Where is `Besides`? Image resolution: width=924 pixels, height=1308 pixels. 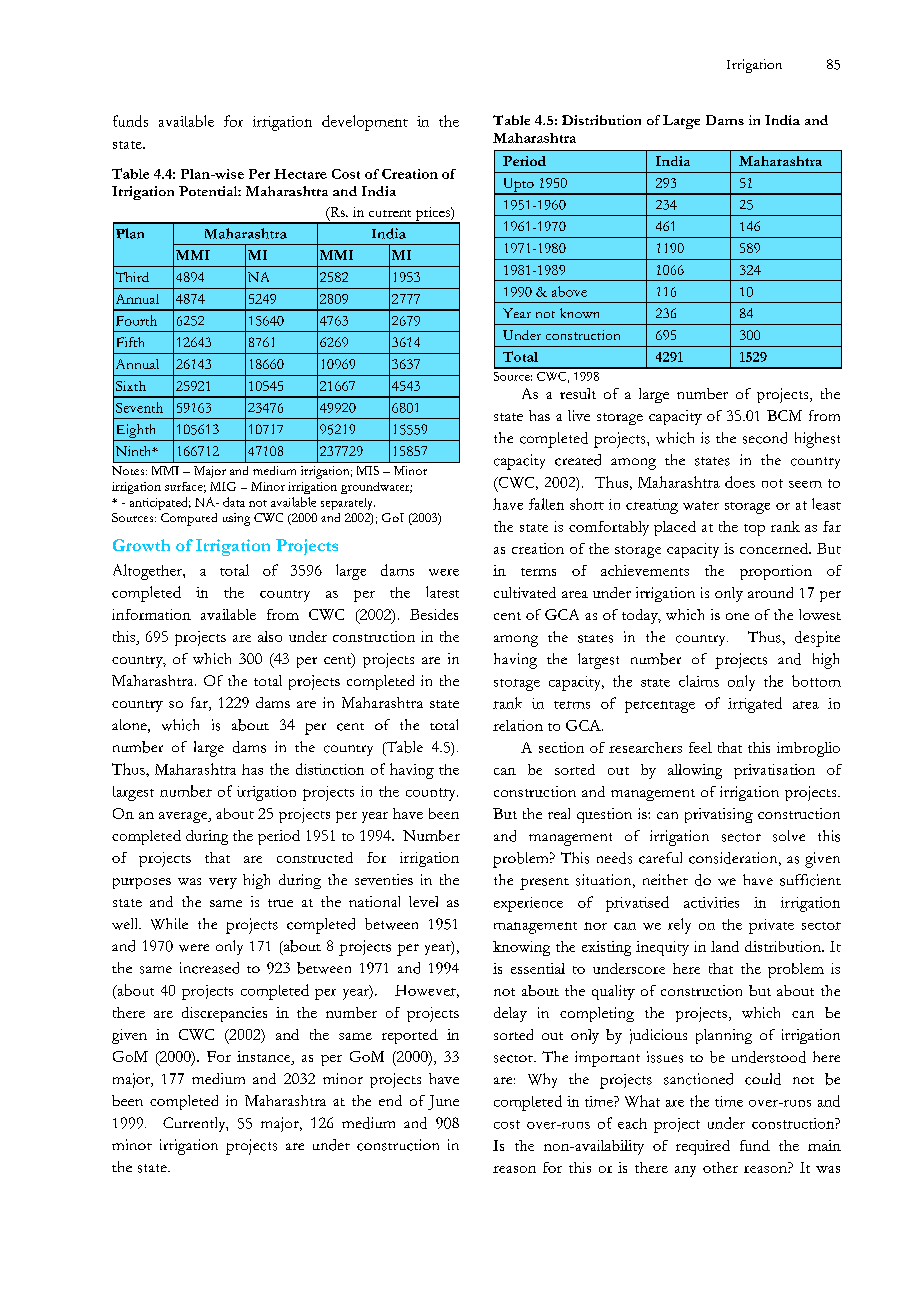 Besides is located at coordinates (434, 614).
